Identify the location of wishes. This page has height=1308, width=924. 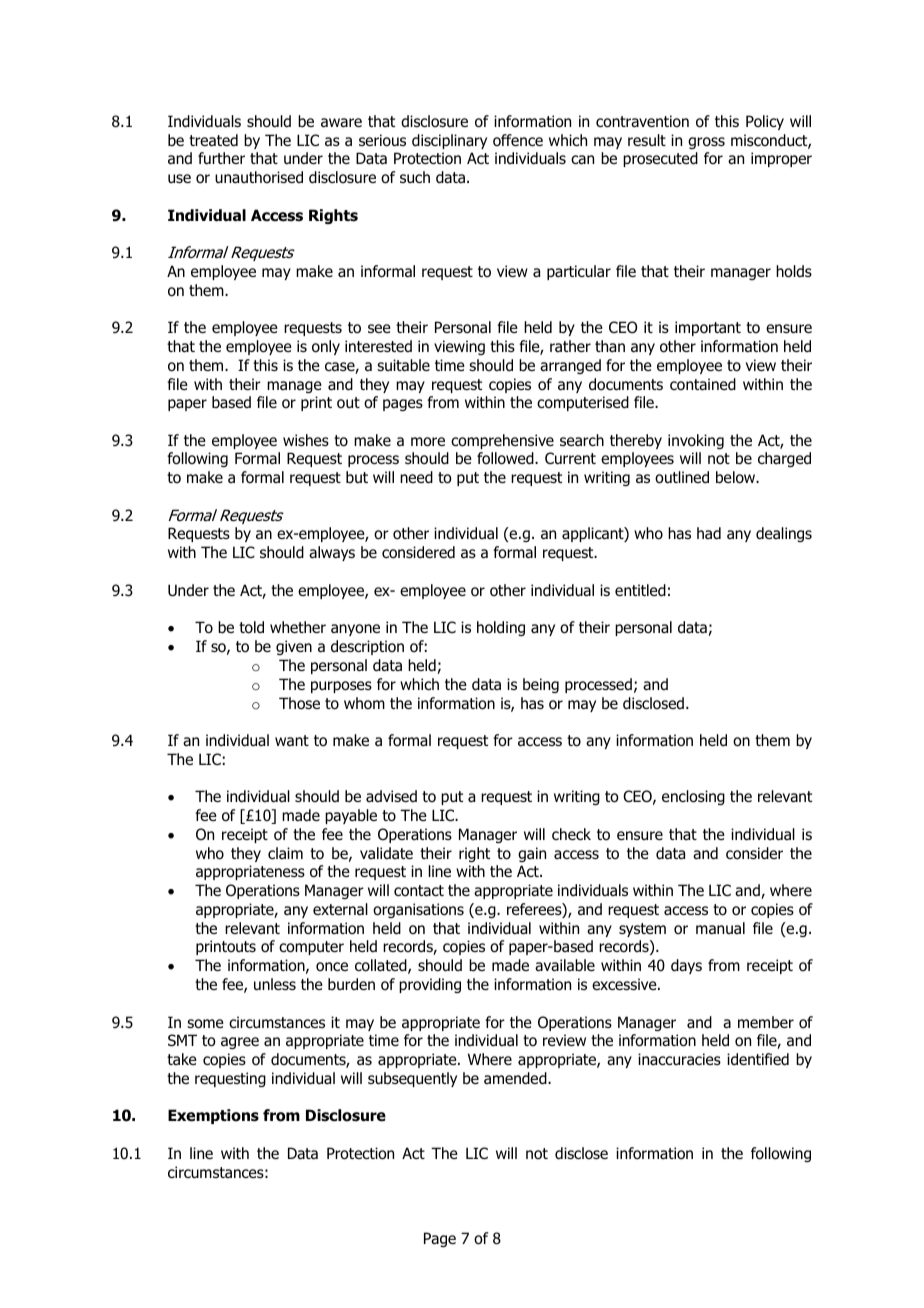
(306, 440).
